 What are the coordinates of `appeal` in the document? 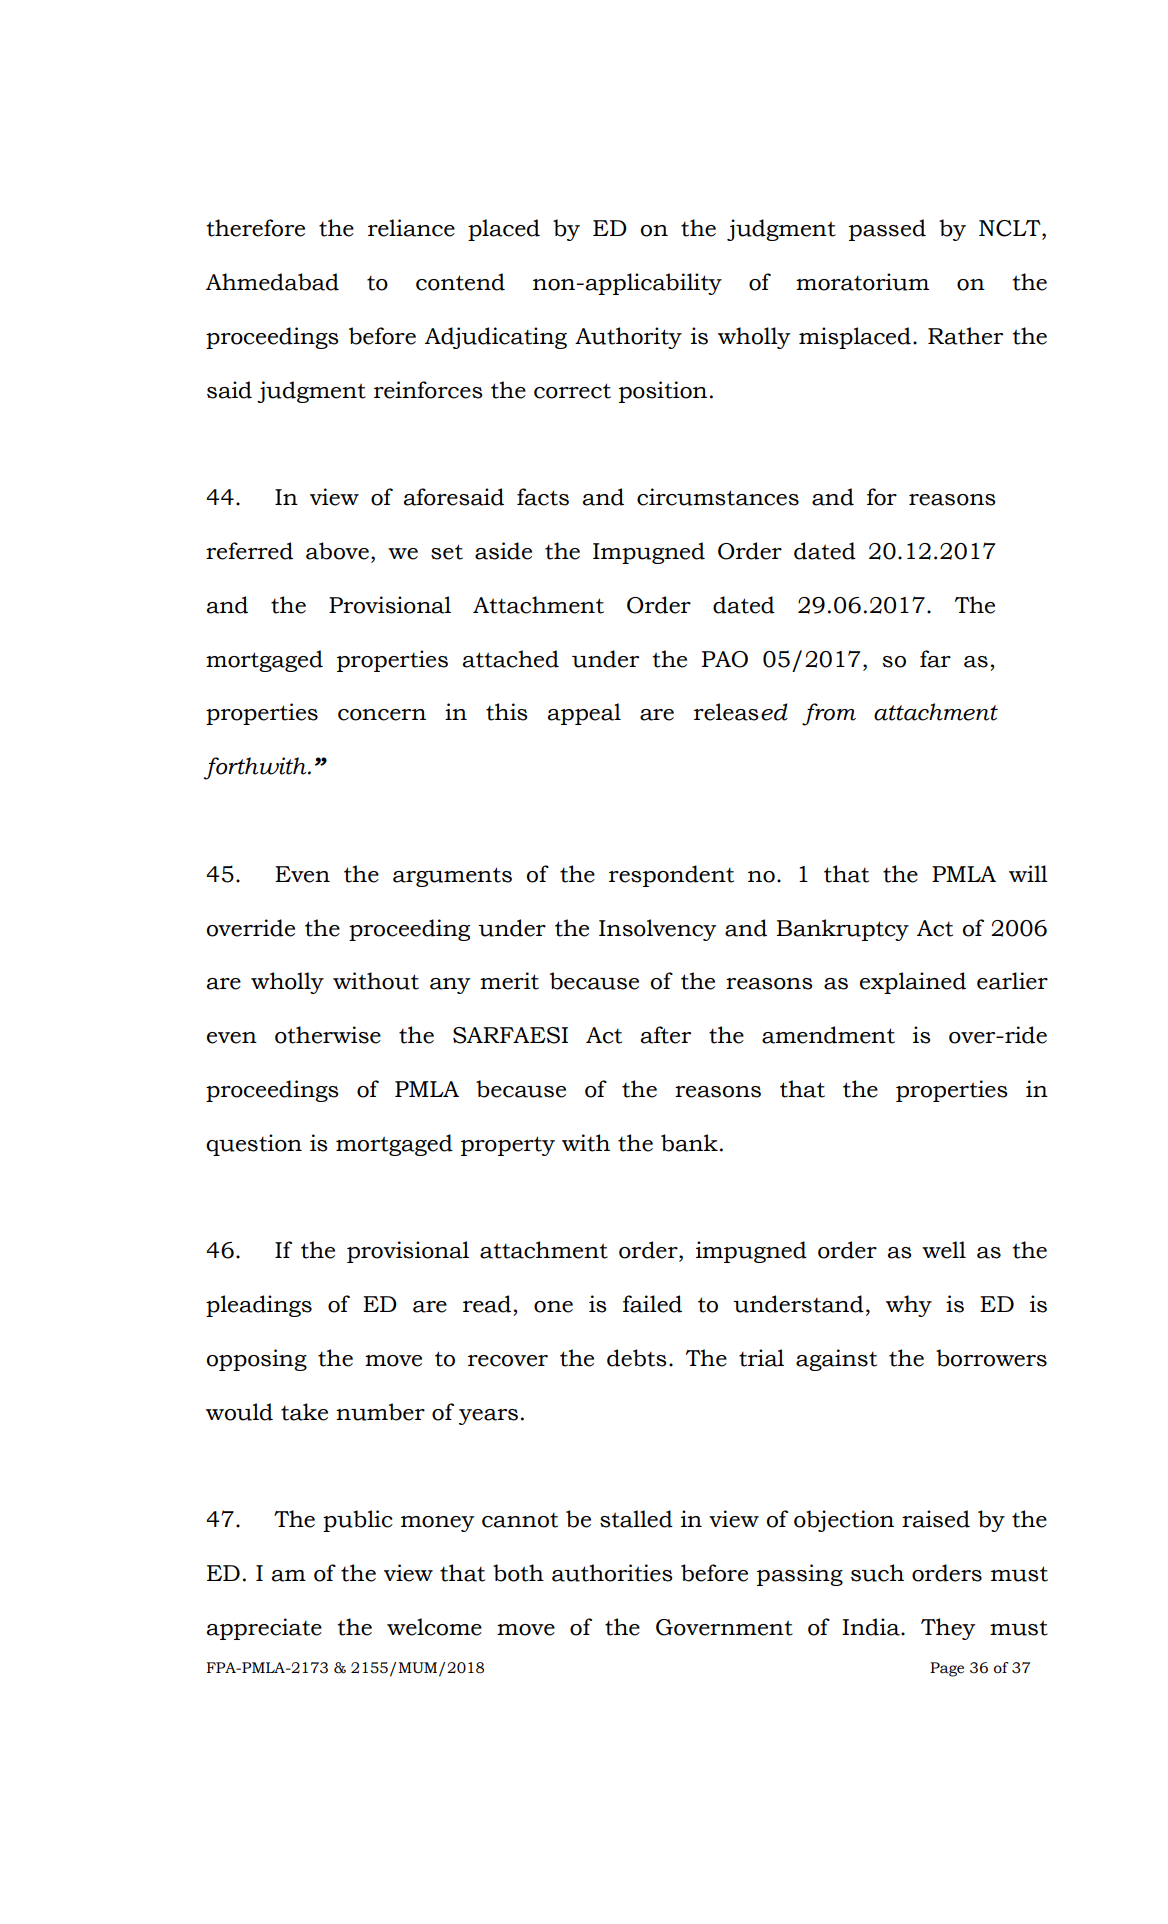 It's located at (584, 714).
